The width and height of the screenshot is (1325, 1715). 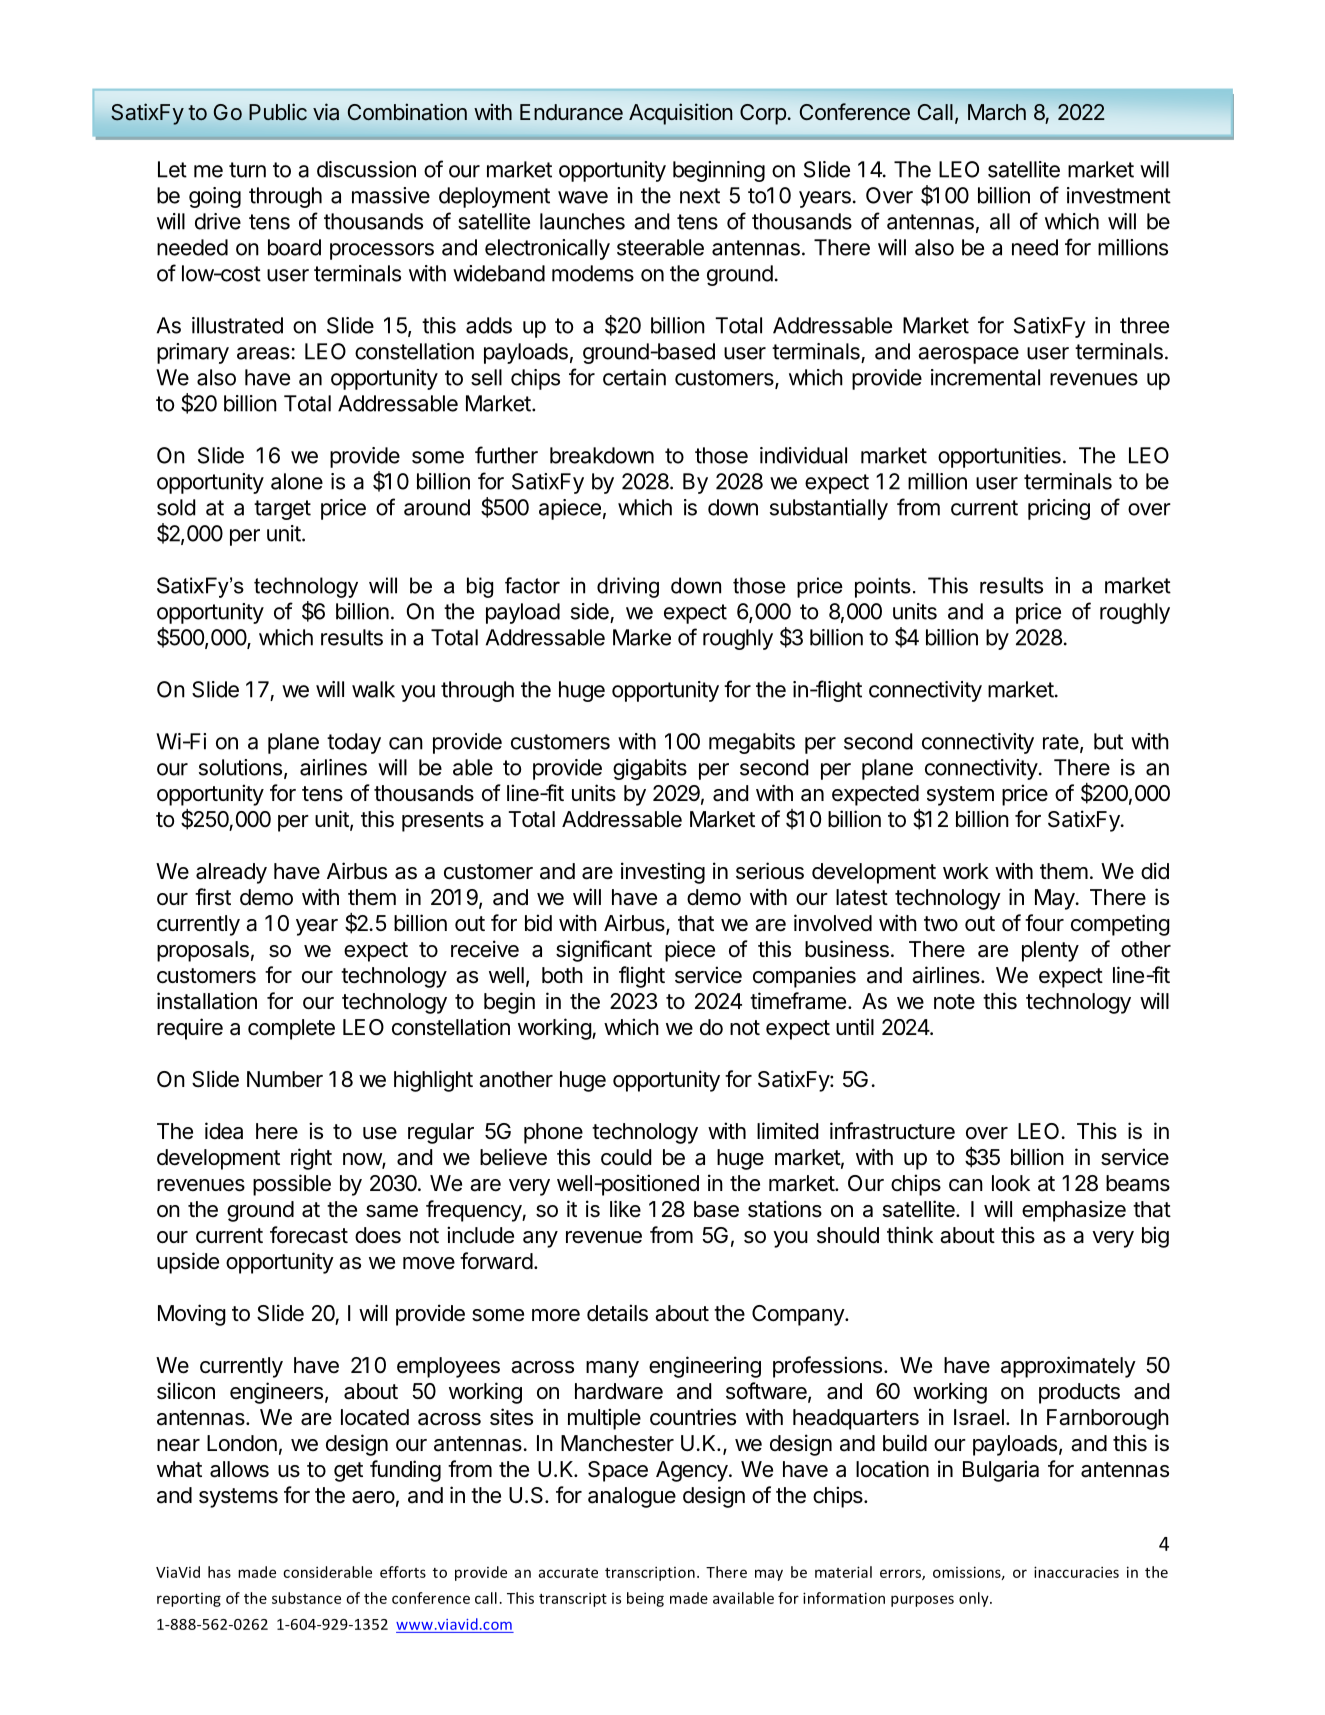 What do you see at coordinates (680, 114) in the screenshot?
I see `Acquisition` at bounding box center [680, 114].
